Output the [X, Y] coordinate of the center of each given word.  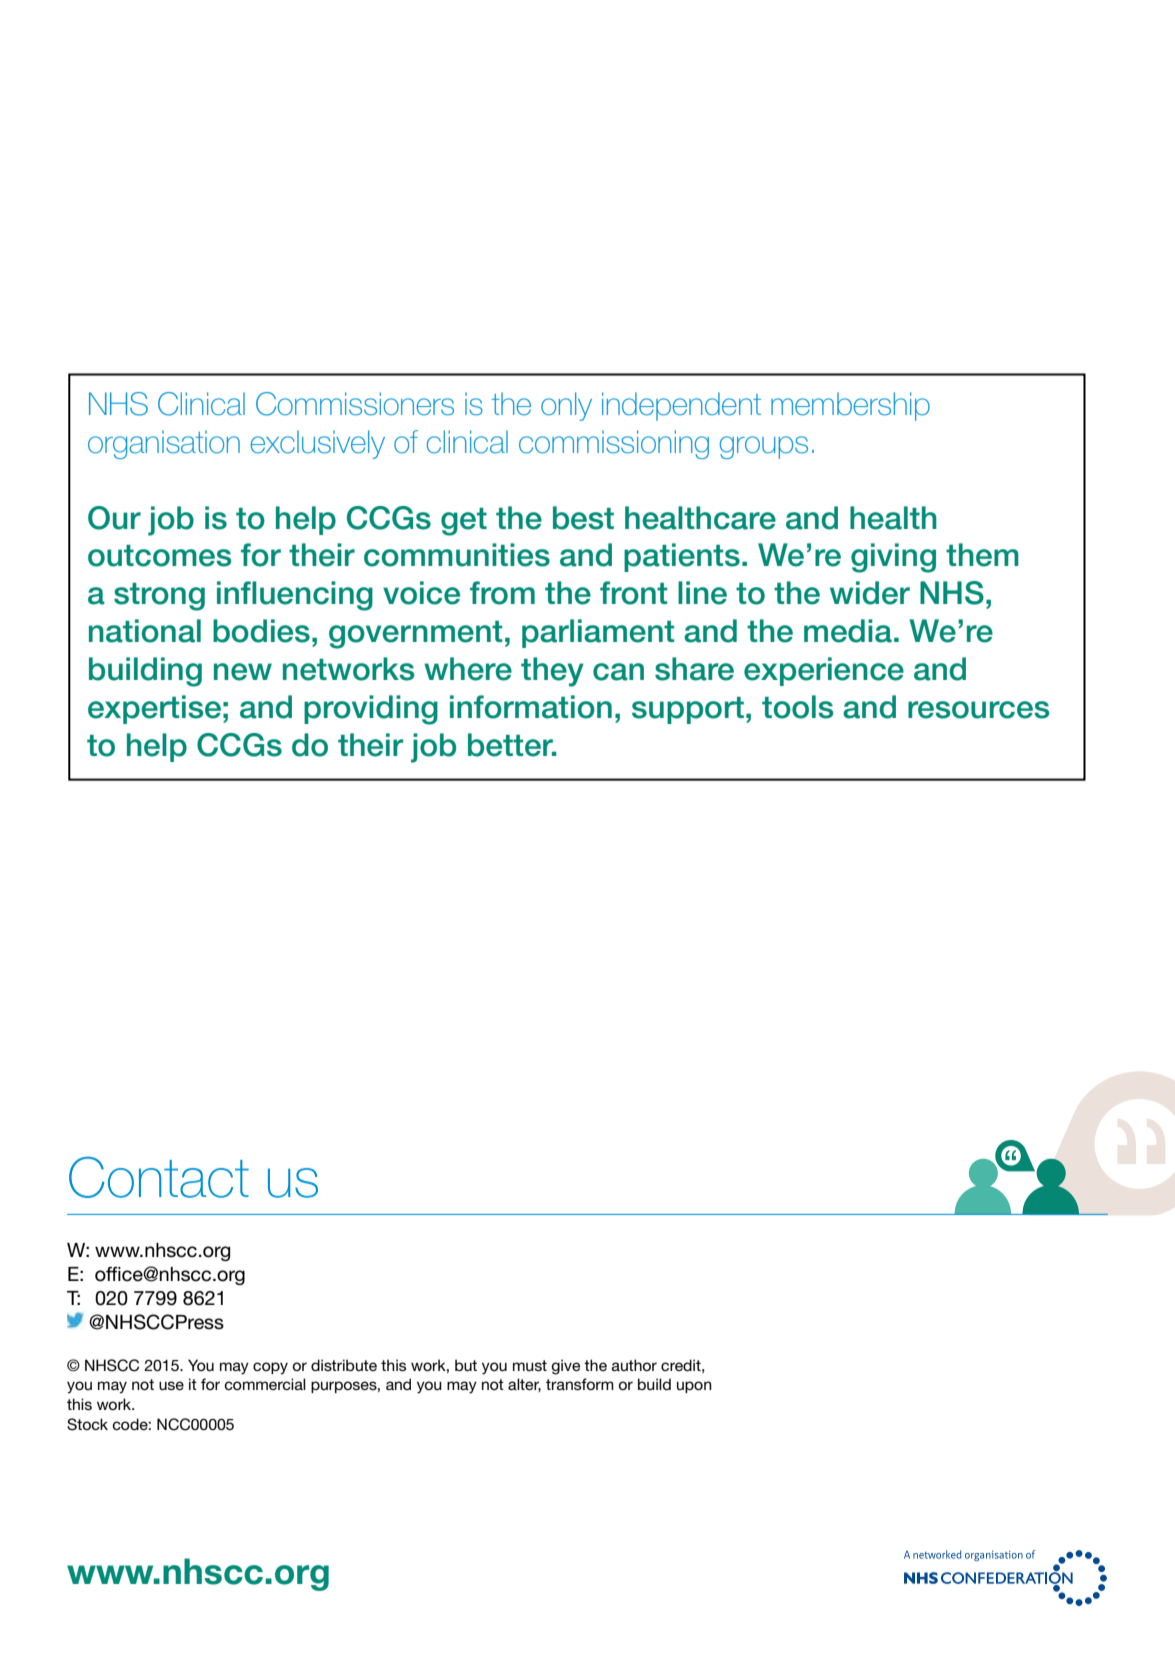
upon [694, 1387]
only [566, 406]
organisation [164, 444]
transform [580, 1384]
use [171, 1385]
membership [850, 406]
